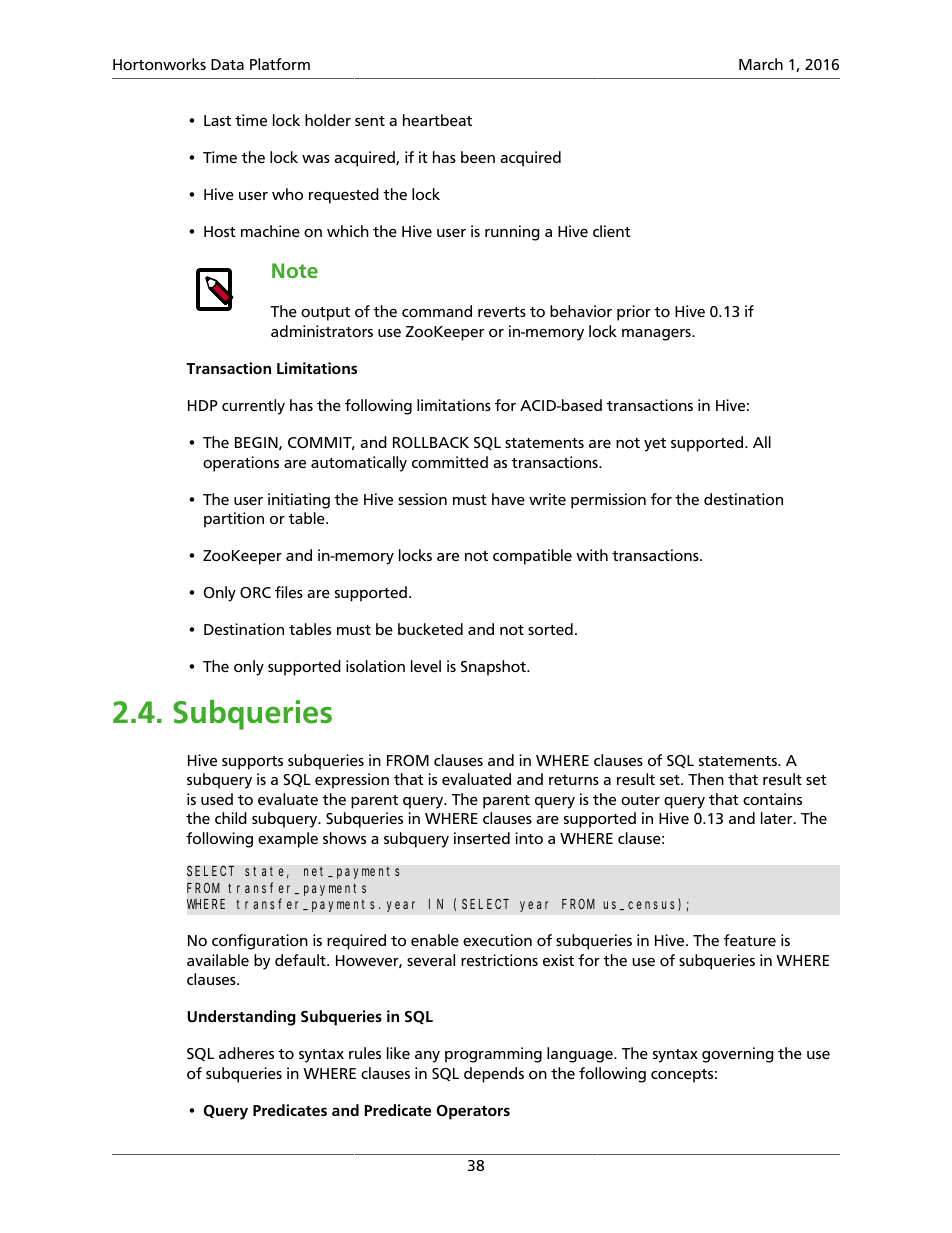 Image resolution: width=952 pixels, height=1233 pixels. What do you see at coordinates (592, 555) in the image?
I see `with` at bounding box center [592, 555].
